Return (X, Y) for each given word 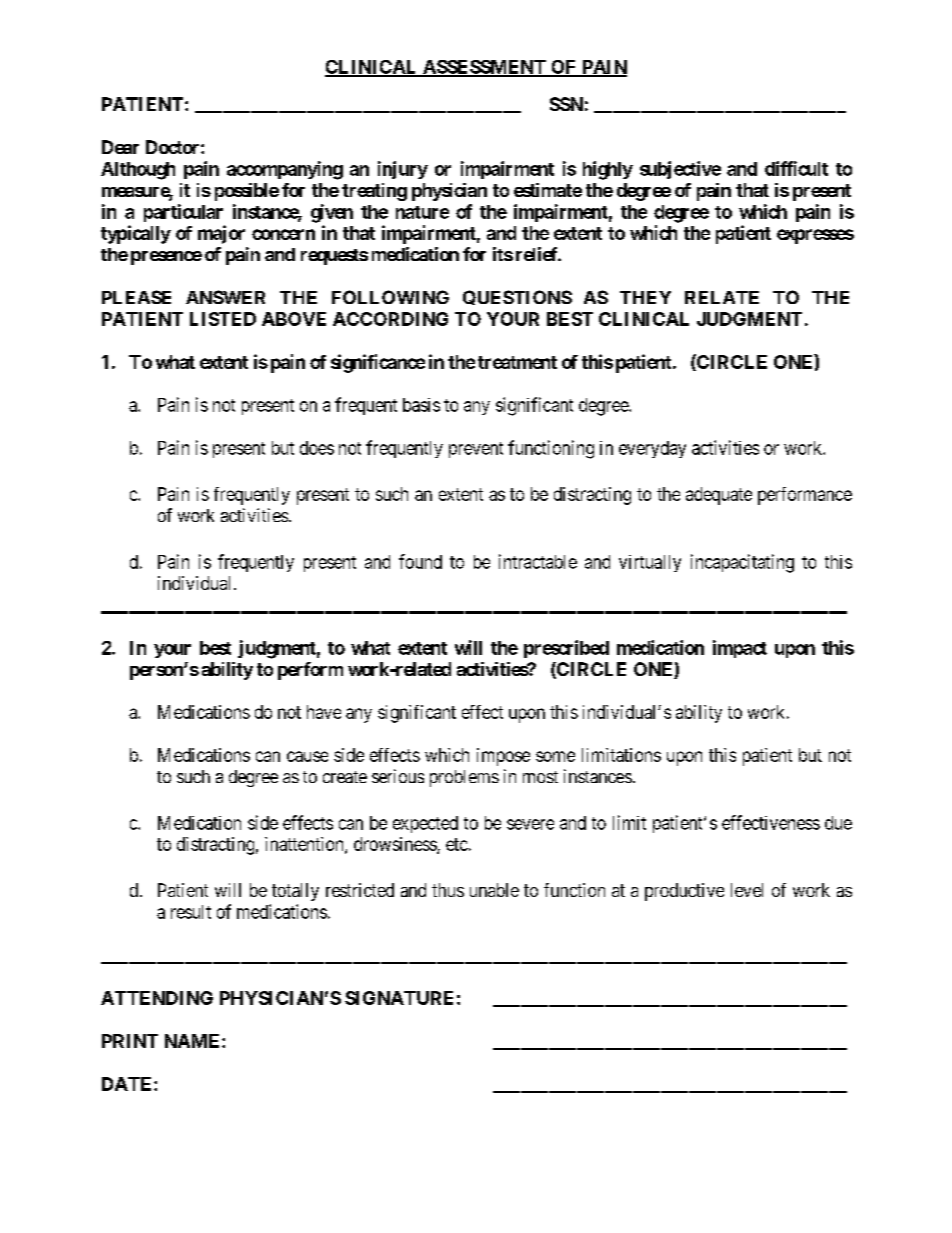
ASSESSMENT (484, 68)
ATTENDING (157, 998)
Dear (120, 147)
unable (494, 890)
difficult (796, 168)
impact (740, 649)
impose (503, 757)
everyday (652, 449)
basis (421, 405)
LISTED (223, 319)
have (324, 712)
